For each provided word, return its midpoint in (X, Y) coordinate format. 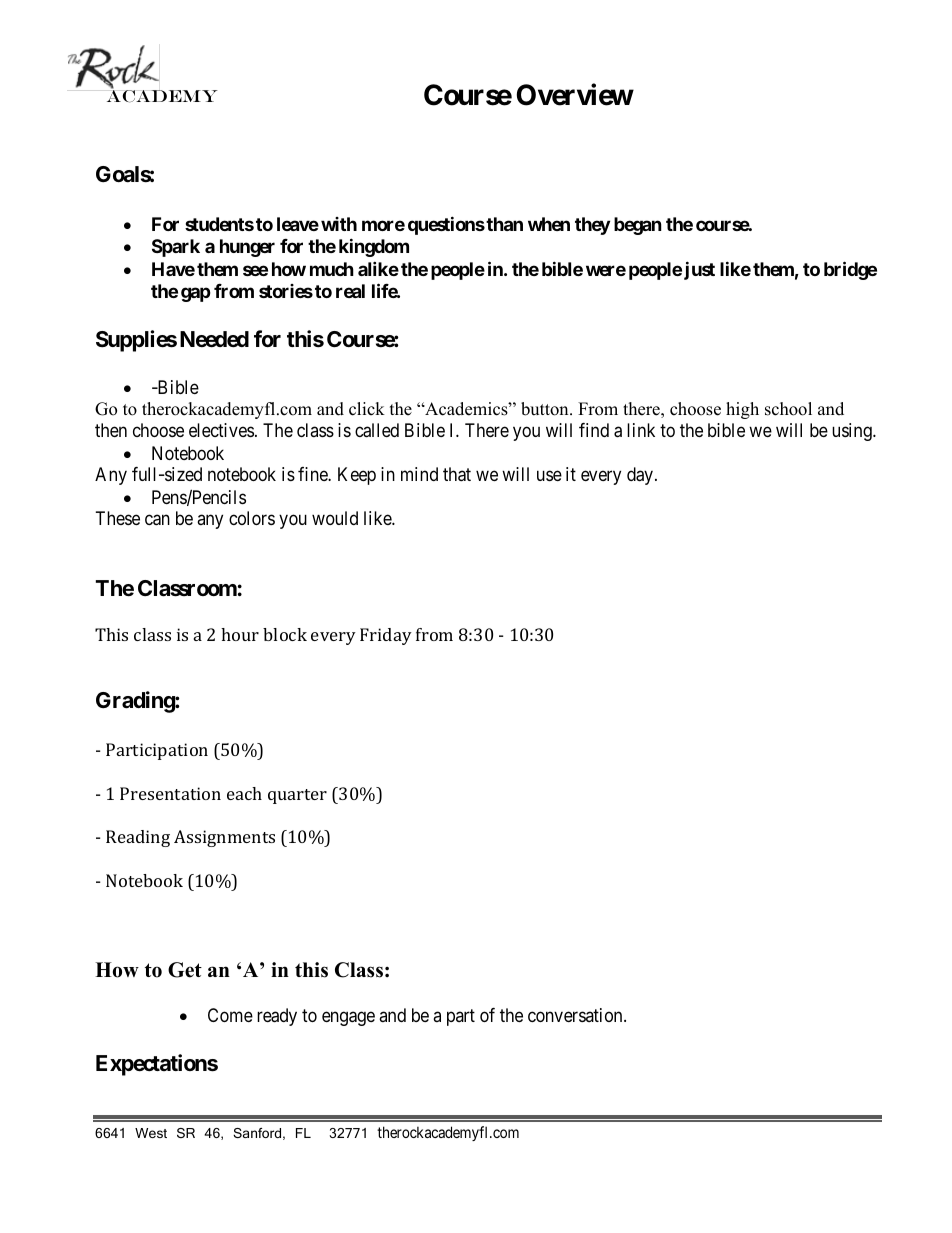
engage (348, 1018)
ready (277, 1017)
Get (185, 970)
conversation (576, 1015)
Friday (386, 636)
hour (240, 634)
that (457, 474)
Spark (176, 248)
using (853, 432)
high (742, 410)
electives (221, 430)
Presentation (170, 793)
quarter (297, 796)
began (638, 226)
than (504, 224)
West (151, 1133)
